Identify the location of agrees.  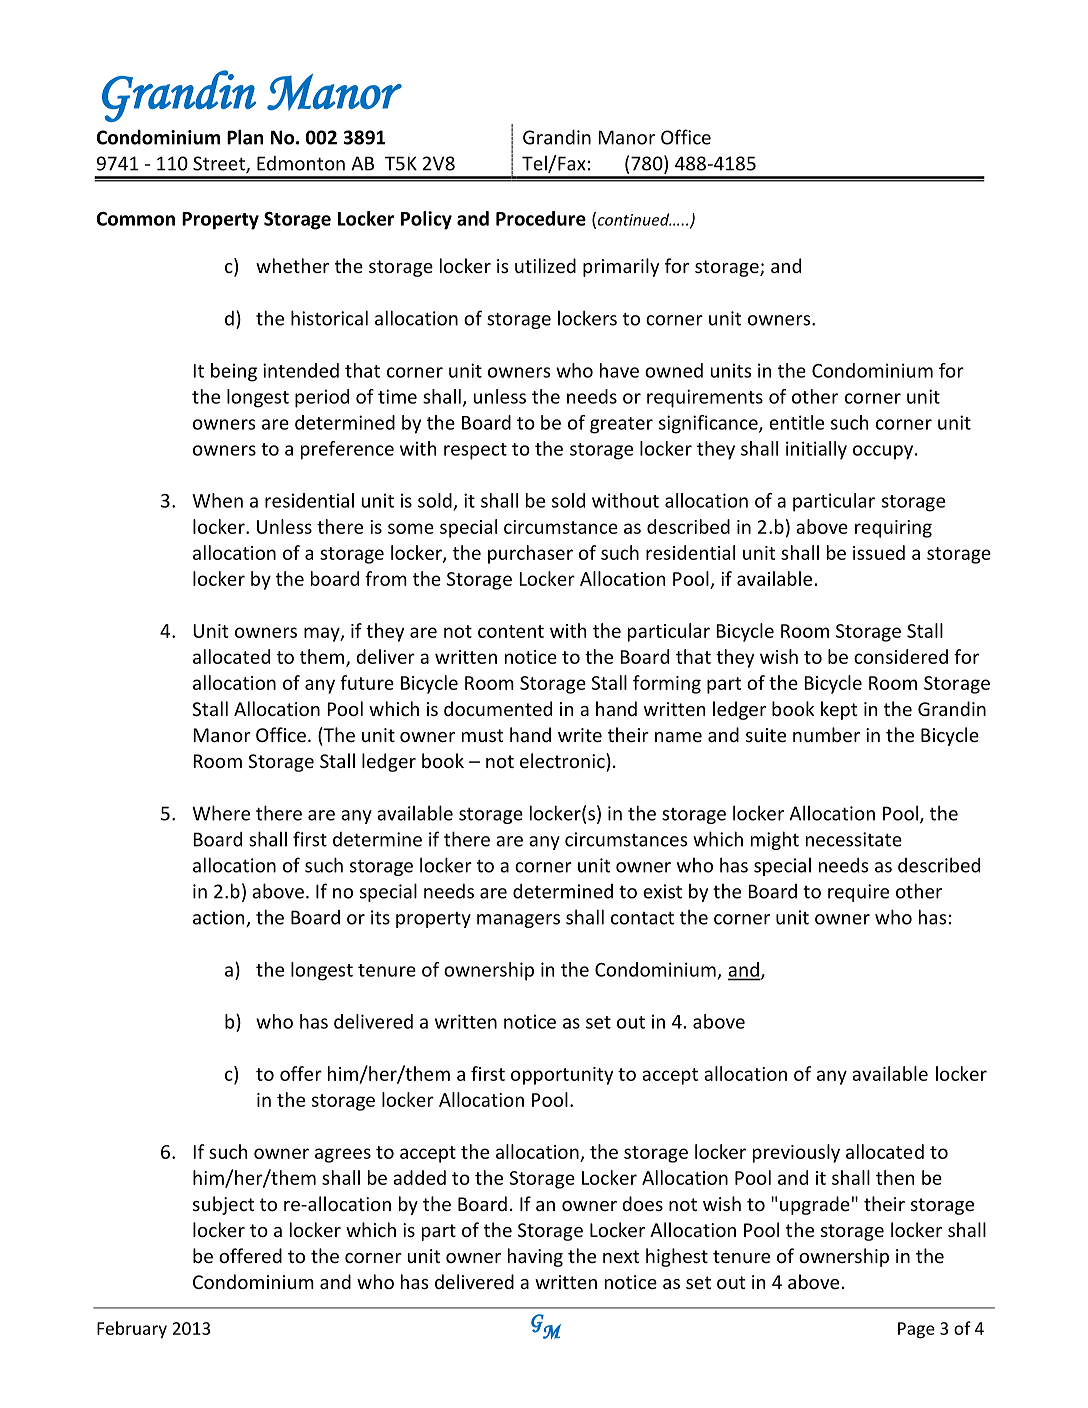
(343, 1155).
